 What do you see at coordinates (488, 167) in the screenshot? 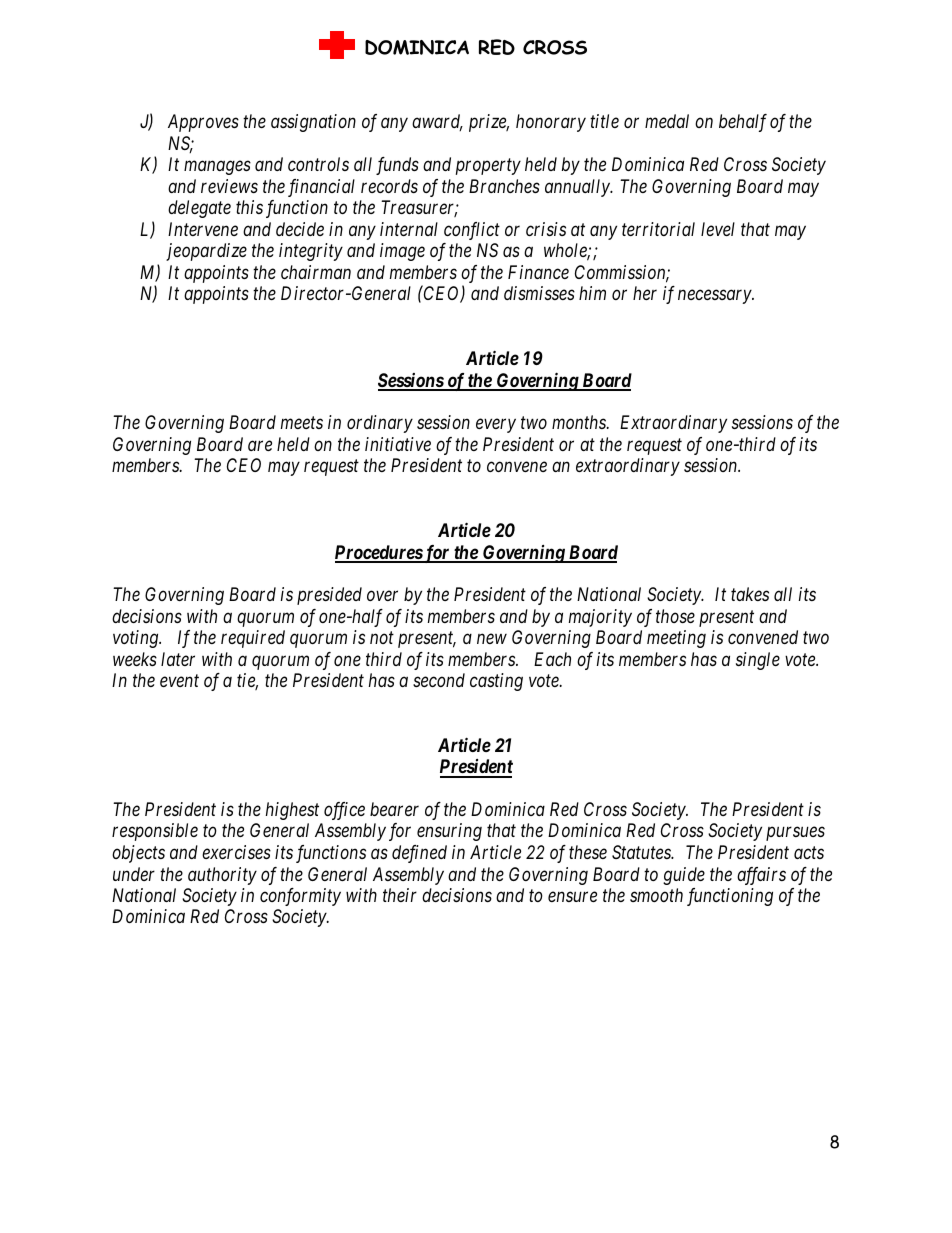
I see `property` at bounding box center [488, 167].
